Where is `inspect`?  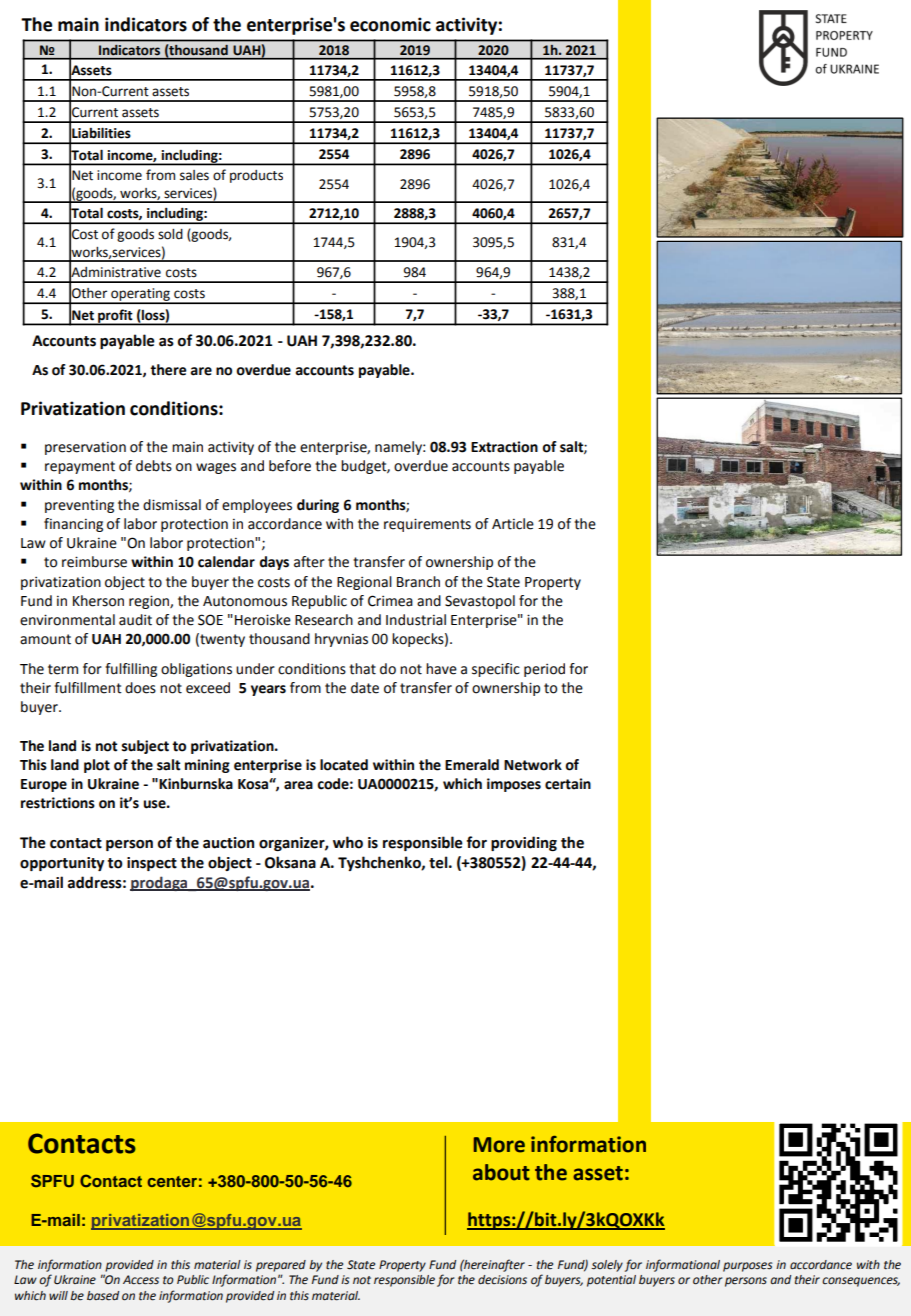 inspect is located at coordinates (152, 864).
